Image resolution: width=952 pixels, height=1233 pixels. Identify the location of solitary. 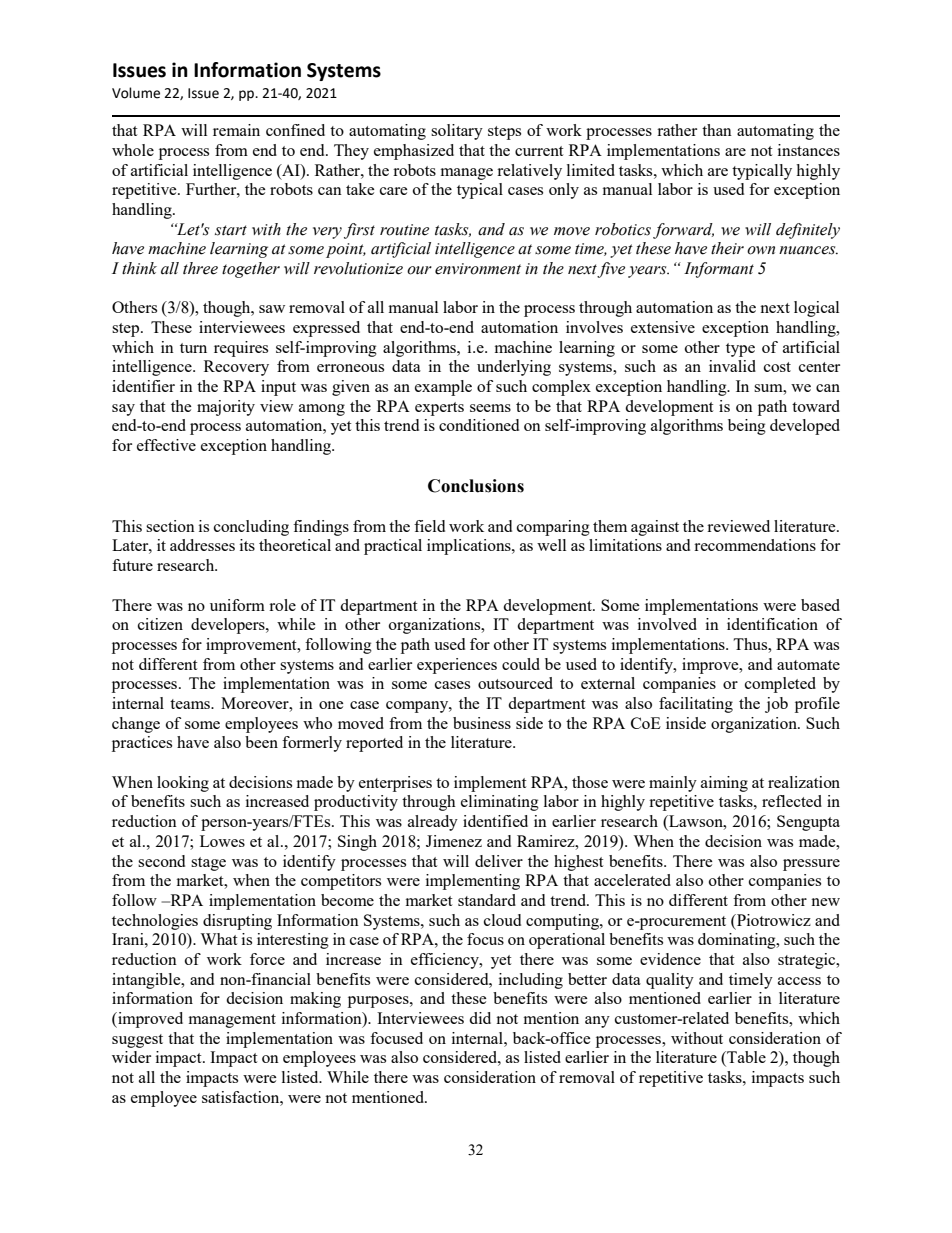
(457, 132).
